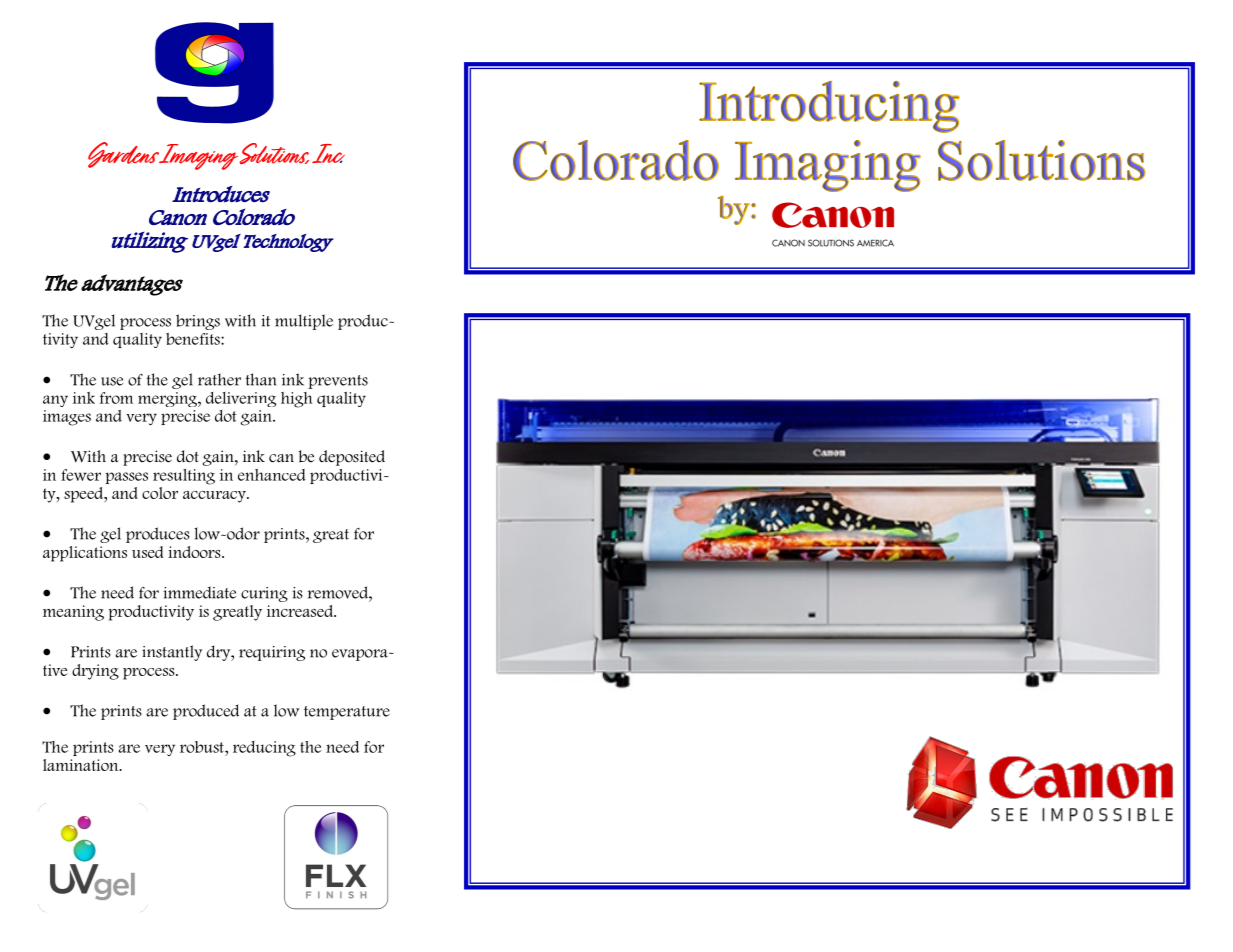 This document has width=1233, height=952. What do you see at coordinates (203, 748) in the document?
I see `robust` at bounding box center [203, 748].
